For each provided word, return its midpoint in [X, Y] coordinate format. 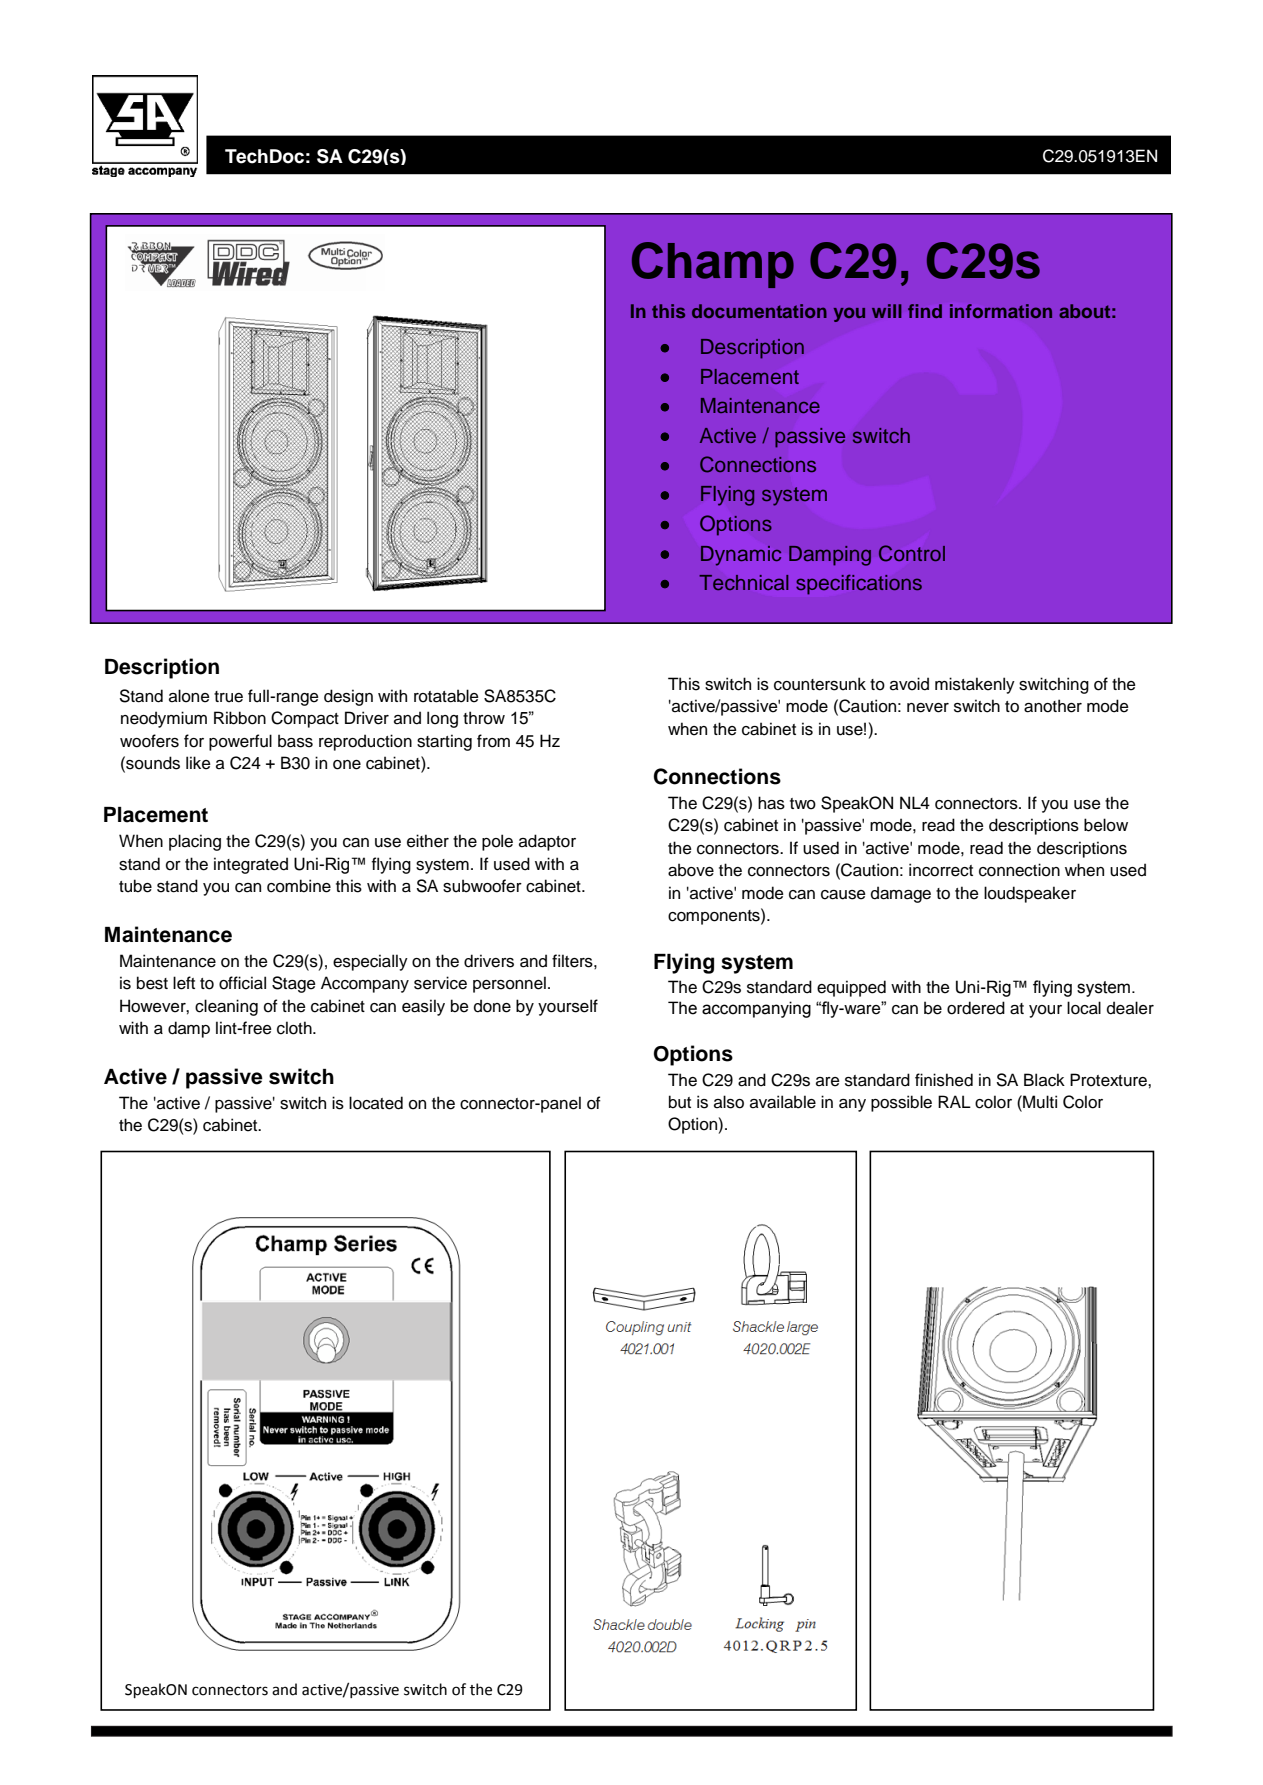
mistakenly [975, 685]
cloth [295, 1028]
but [680, 1102]
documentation [759, 311]
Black [1044, 1080]
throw [484, 718]
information [1001, 311]
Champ [713, 265]
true [228, 697]
